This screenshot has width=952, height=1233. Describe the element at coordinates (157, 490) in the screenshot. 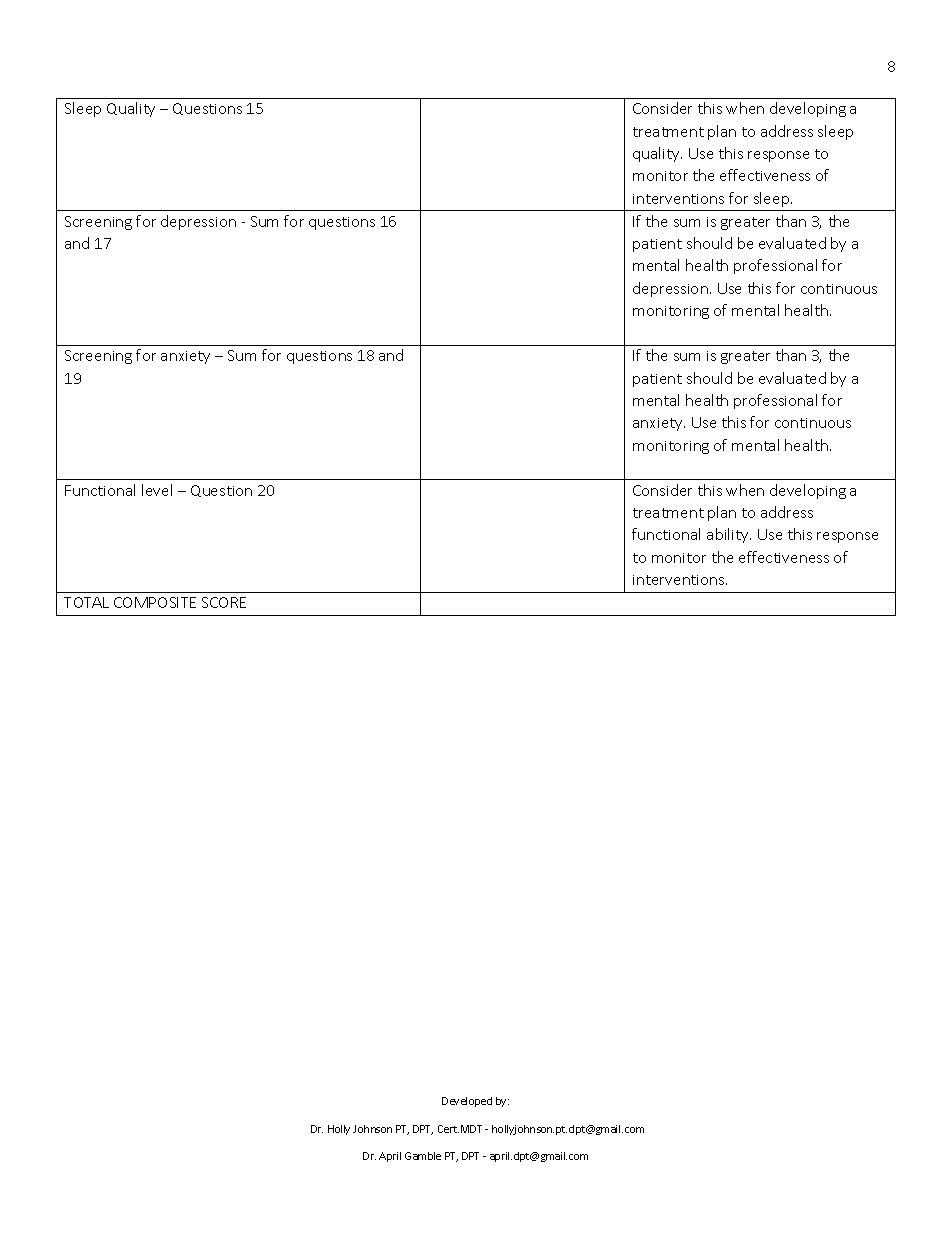

I see `level` at that location.
